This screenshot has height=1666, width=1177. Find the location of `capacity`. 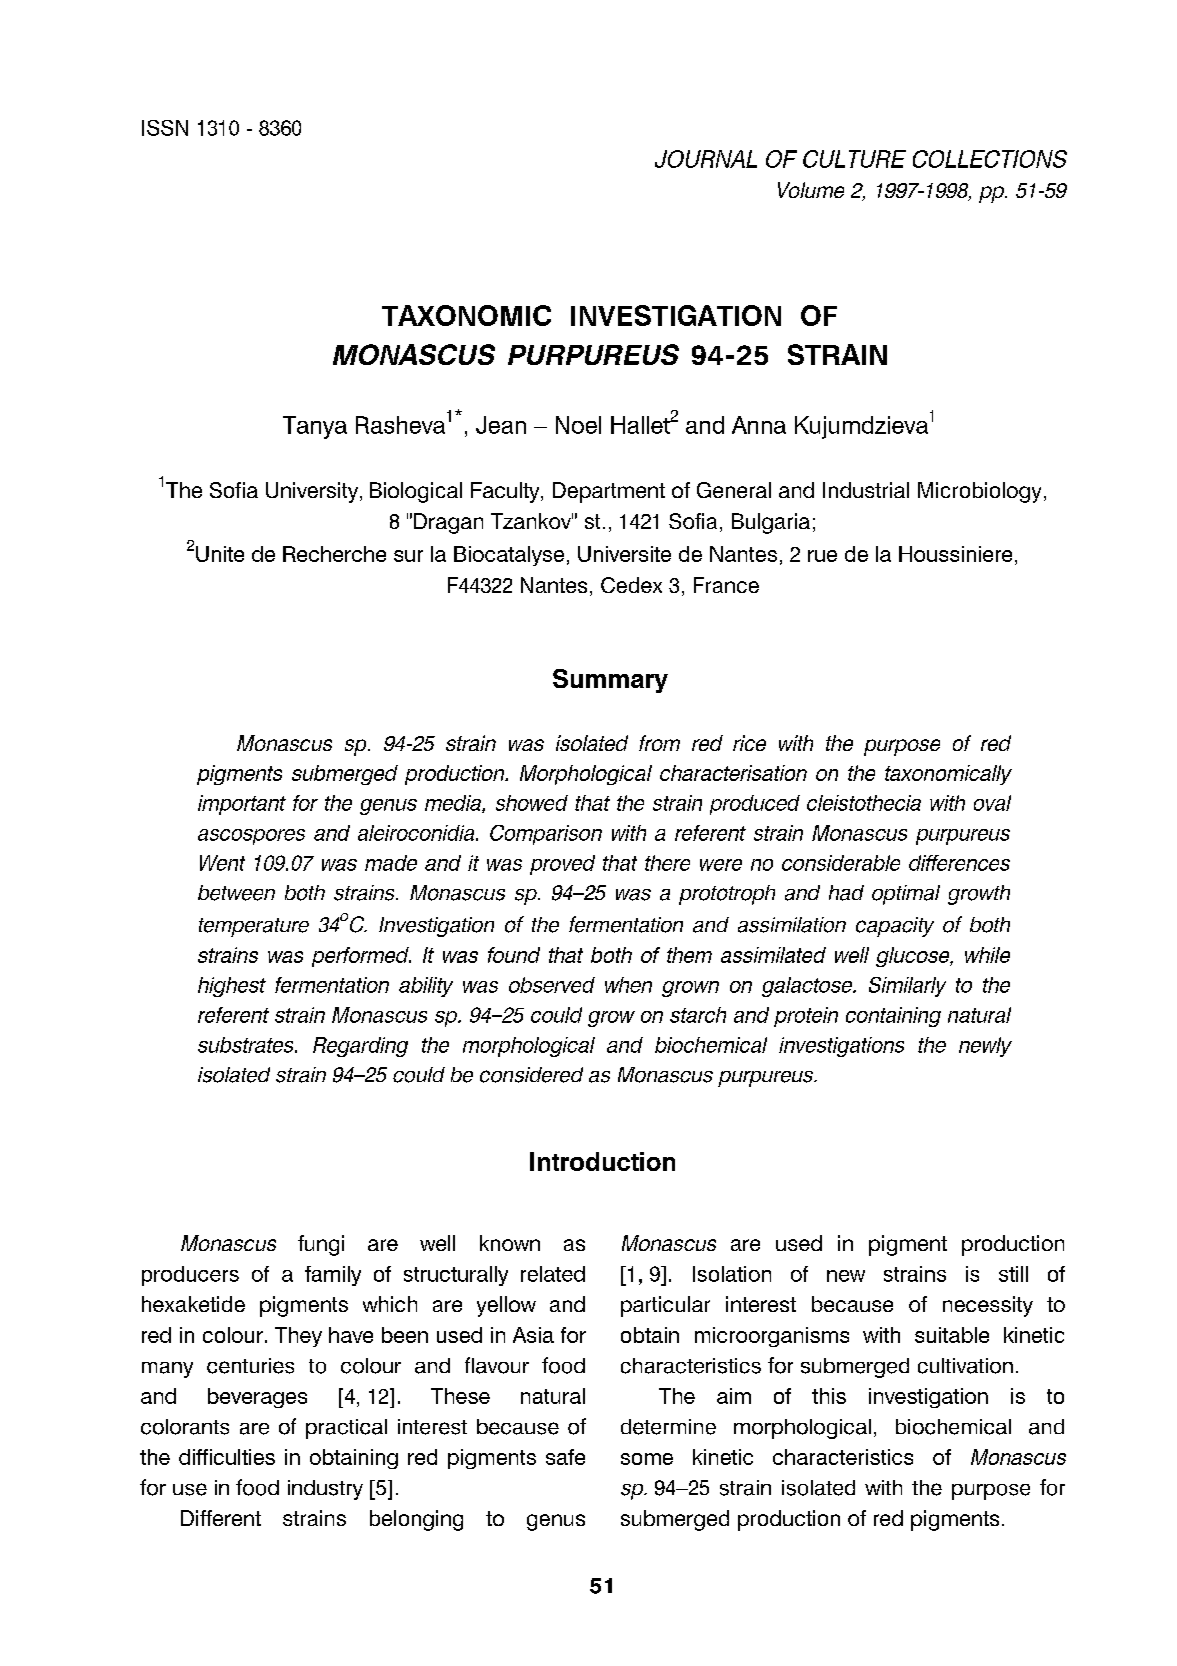

capacity is located at coordinates (895, 927).
